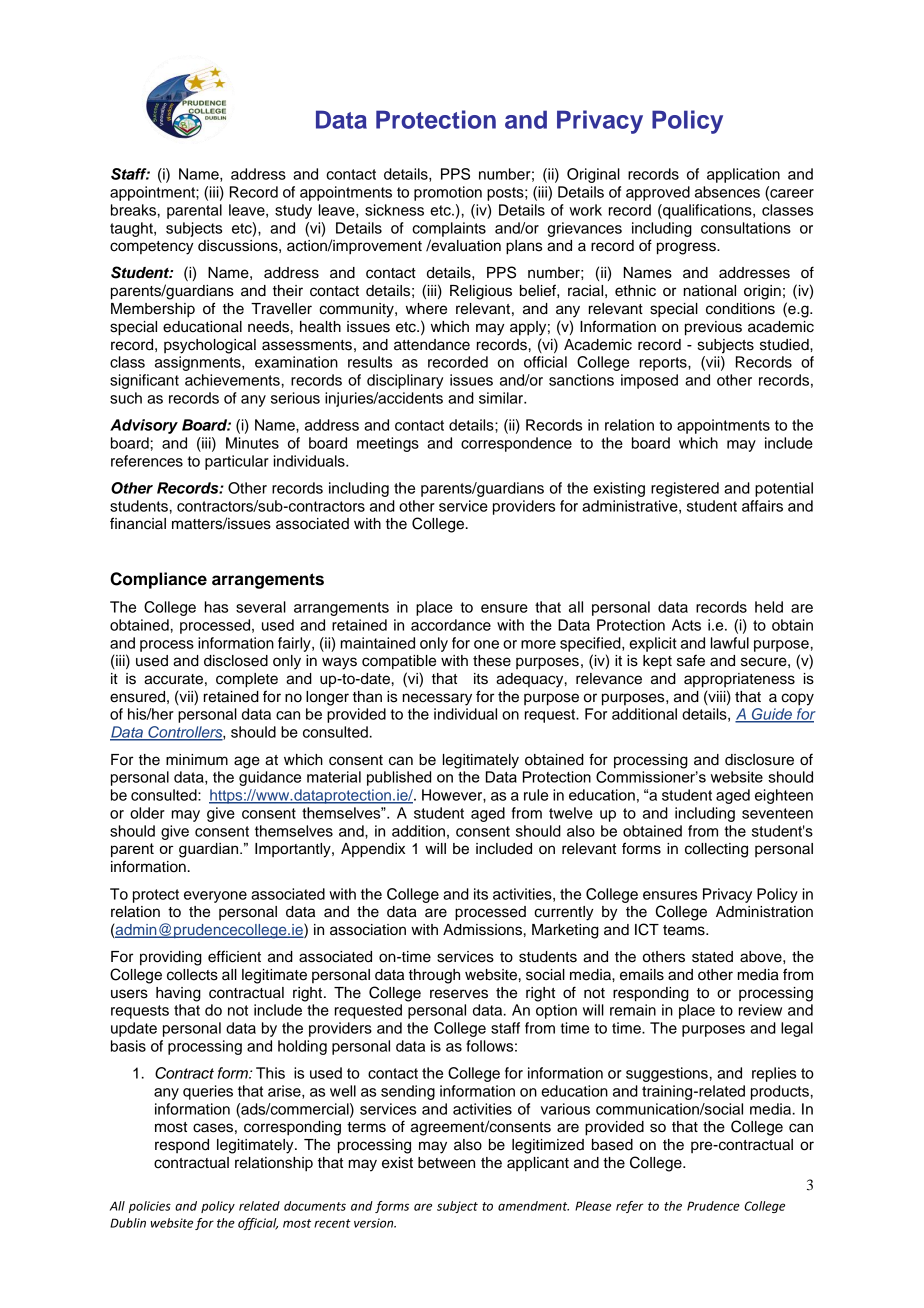 The image size is (924, 1308). Describe the element at coordinates (446, 1163) in the document. I see `between` at that location.
